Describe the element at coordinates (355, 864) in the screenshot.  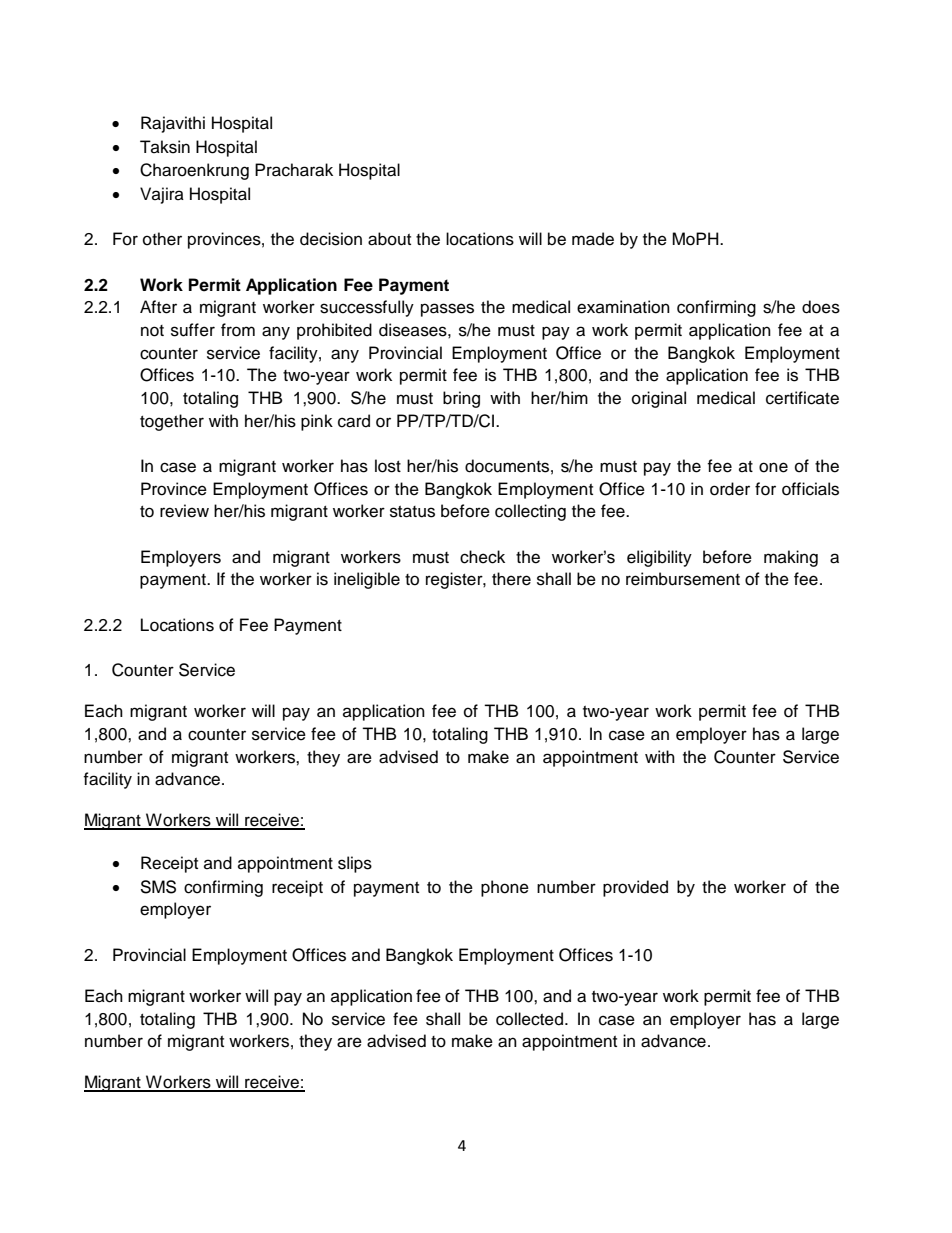
I see `slips` at that location.
